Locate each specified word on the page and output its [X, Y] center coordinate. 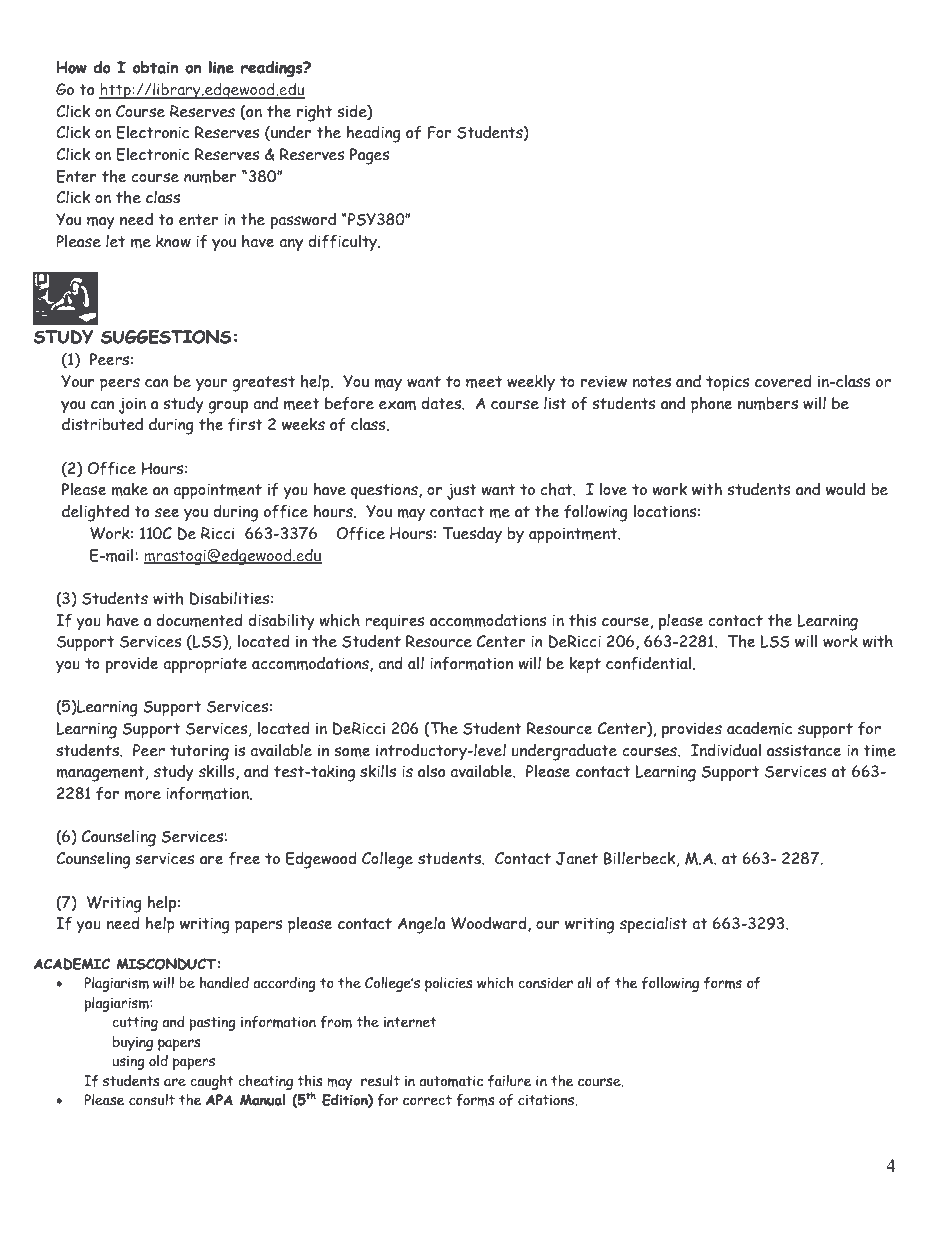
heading [373, 134]
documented [199, 620]
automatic [451, 1081]
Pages [370, 156]
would [845, 489]
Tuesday [472, 535]
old [158, 1060]
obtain [155, 67]
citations [547, 1100]
